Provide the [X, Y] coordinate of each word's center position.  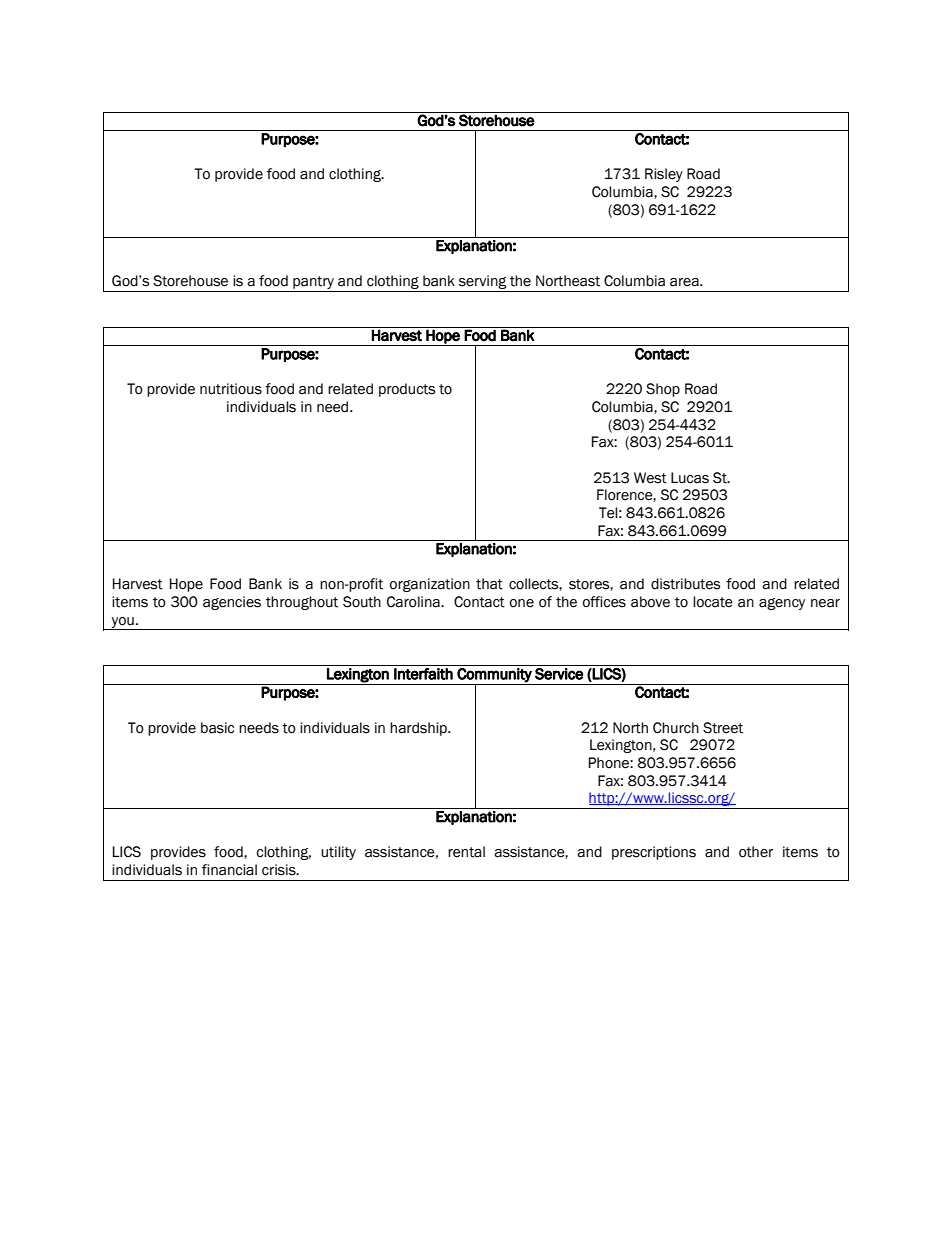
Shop [663, 390]
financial [229, 870]
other [756, 852]
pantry [313, 282]
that [489, 584]
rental [466, 852]
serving [483, 282]
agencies [232, 603]
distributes [685, 584]
